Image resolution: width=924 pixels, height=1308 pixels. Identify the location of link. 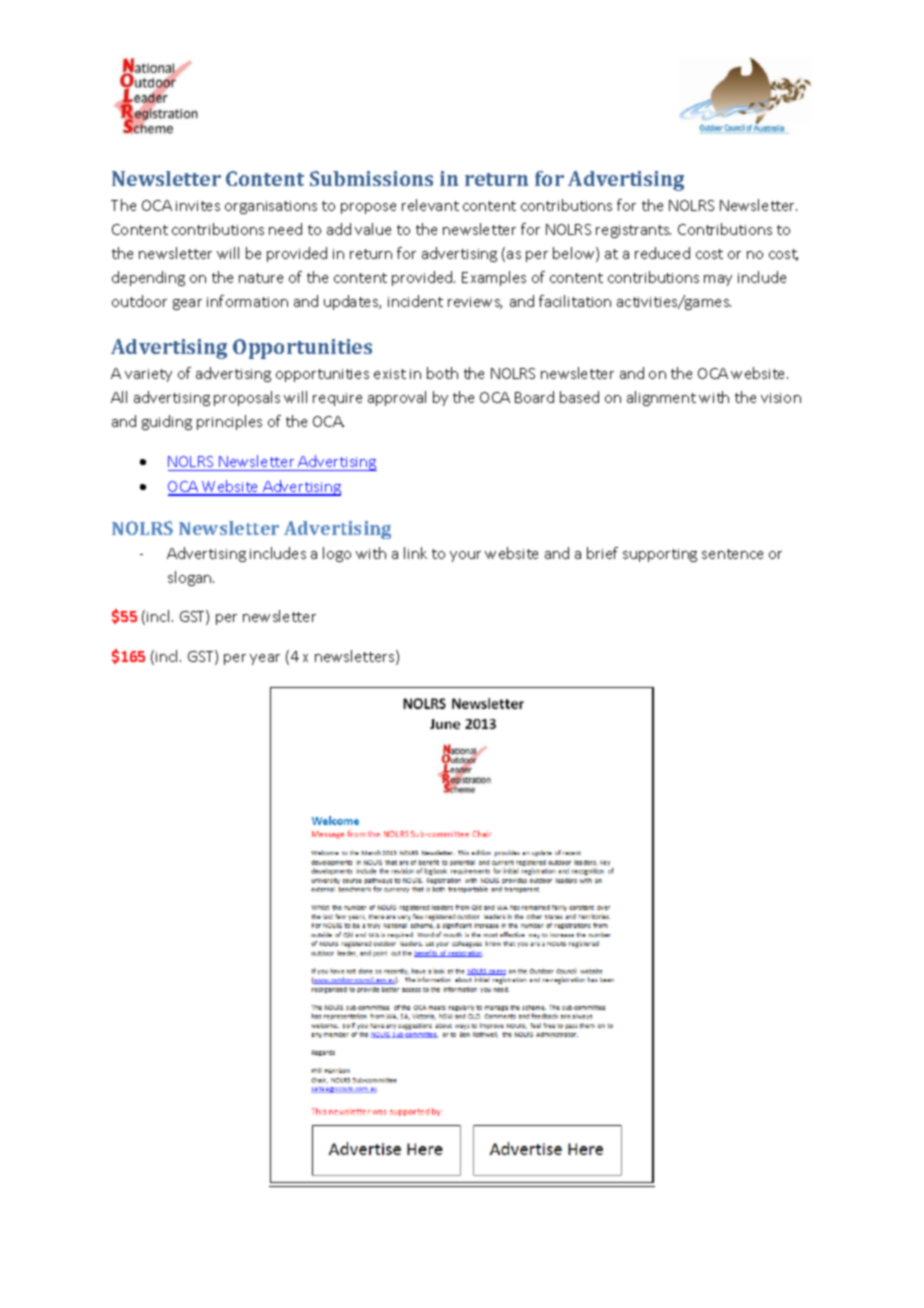
(415, 553).
